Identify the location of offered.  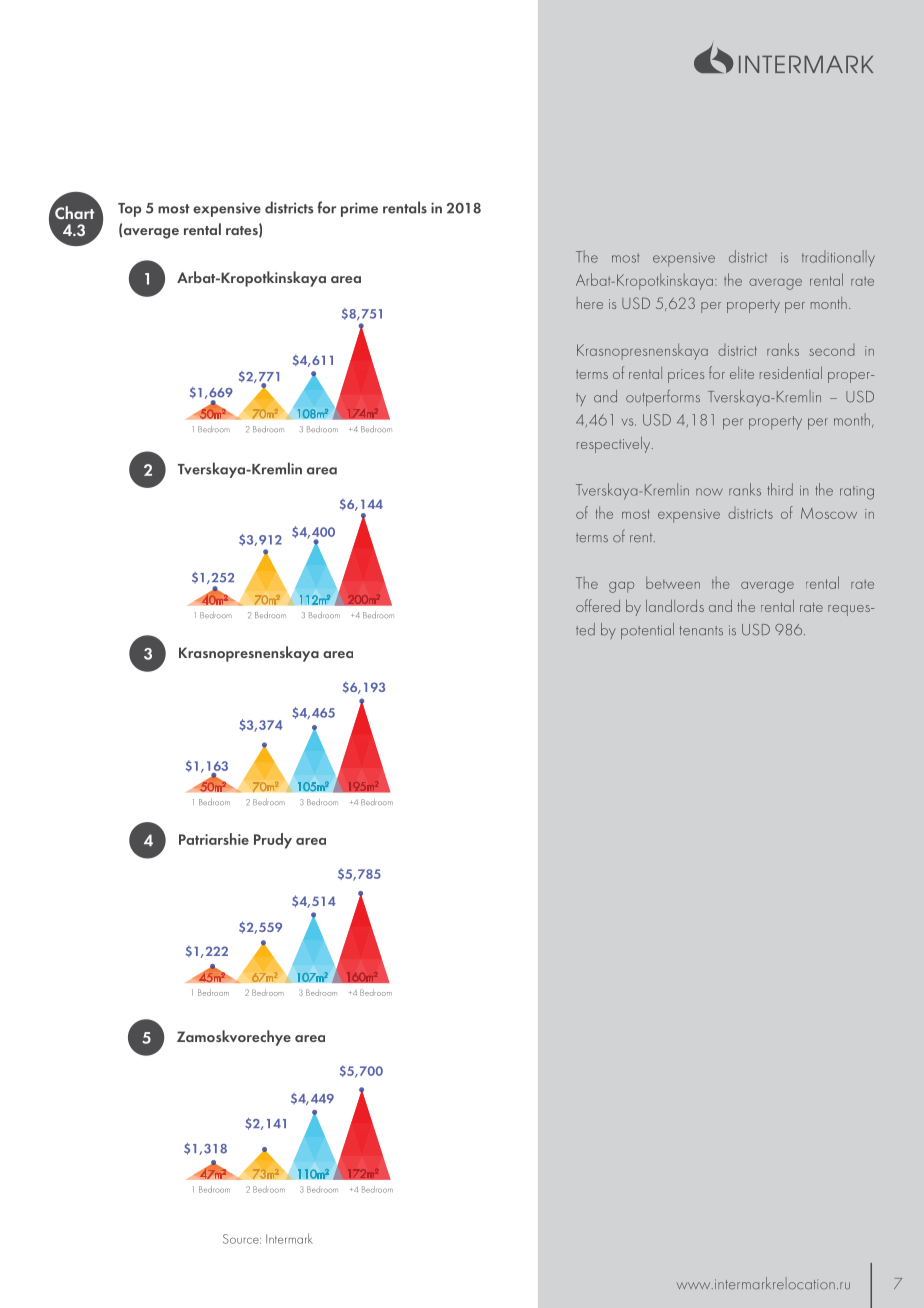
(598, 605).
